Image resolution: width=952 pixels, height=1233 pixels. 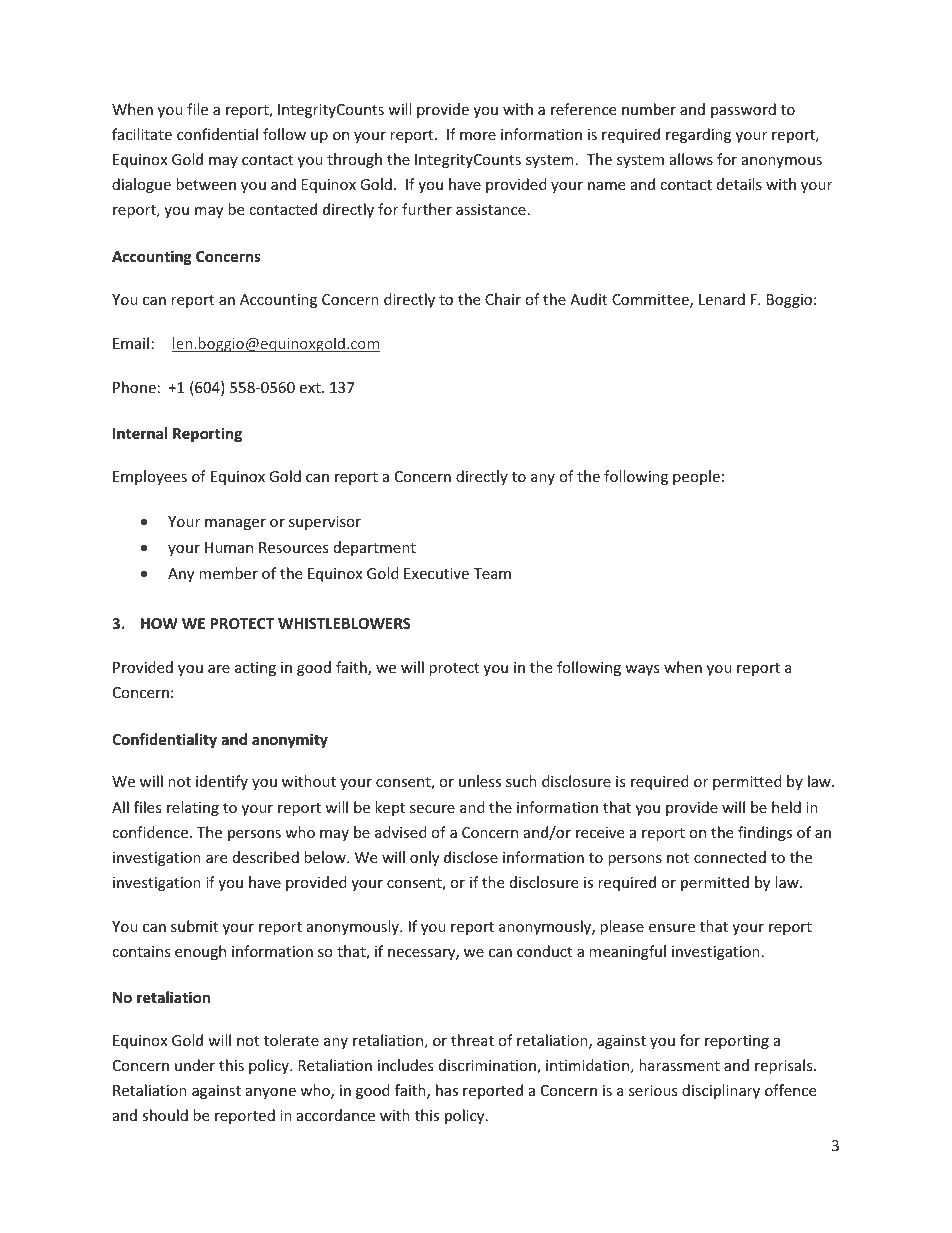 I want to click on regarding, so click(x=698, y=135).
